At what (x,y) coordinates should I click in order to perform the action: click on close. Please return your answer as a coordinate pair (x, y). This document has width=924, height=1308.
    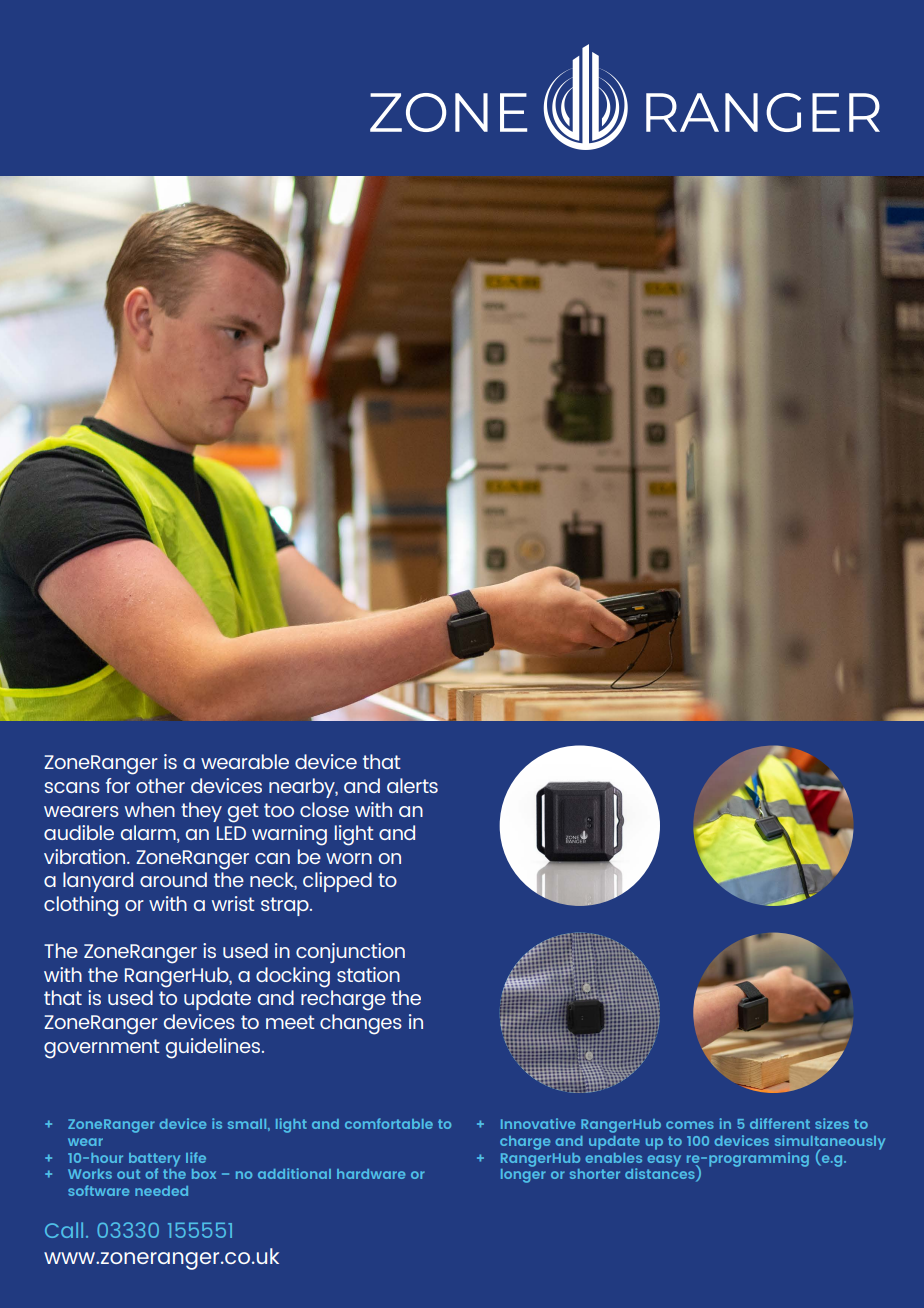
    Looking at the image, I should click on (324, 809).
